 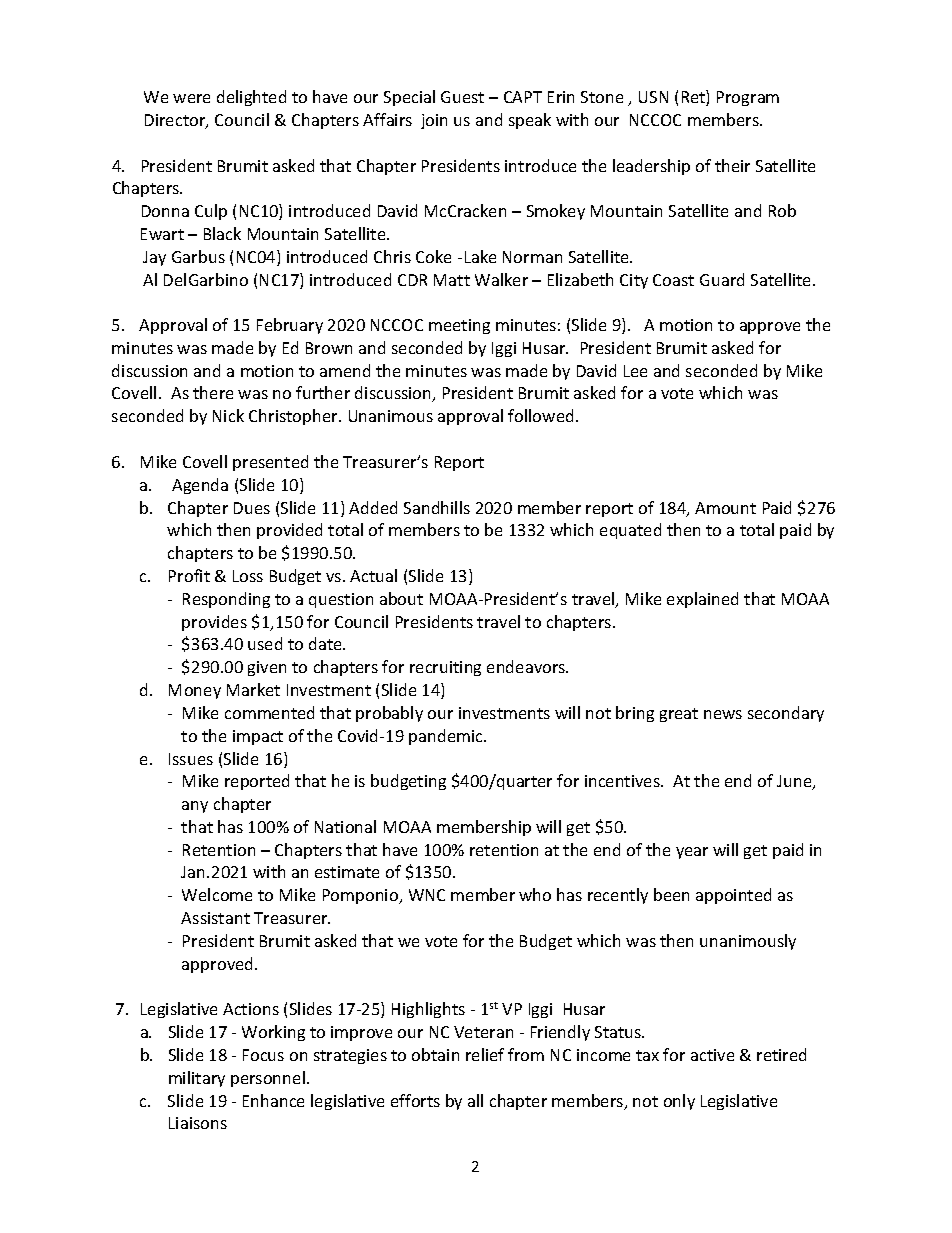 What do you see at coordinates (251, 98) in the document?
I see `delighted` at bounding box center [251, 98].
